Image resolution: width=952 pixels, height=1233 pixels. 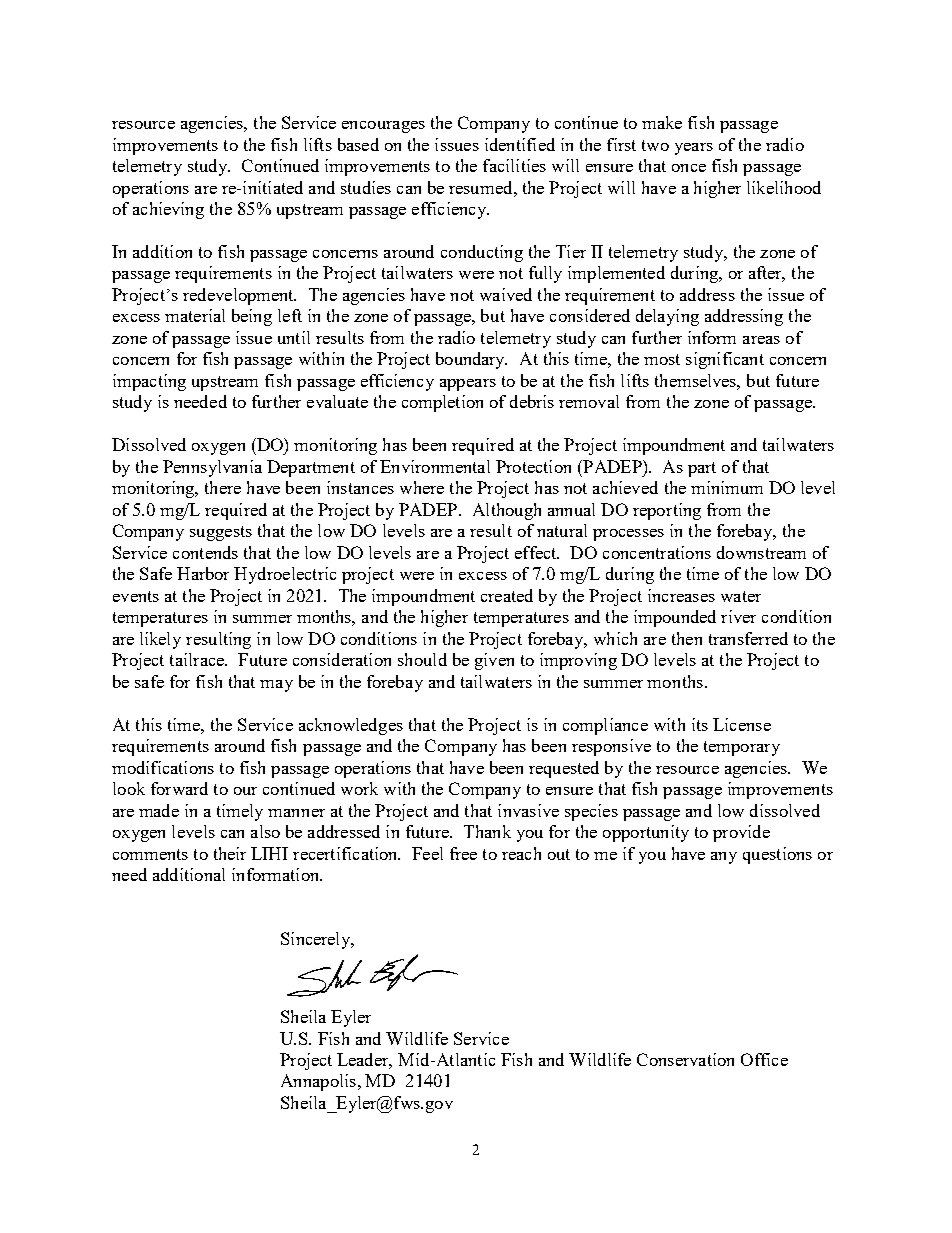 I want to click on Conservation, so click(x=685, y=1059).
